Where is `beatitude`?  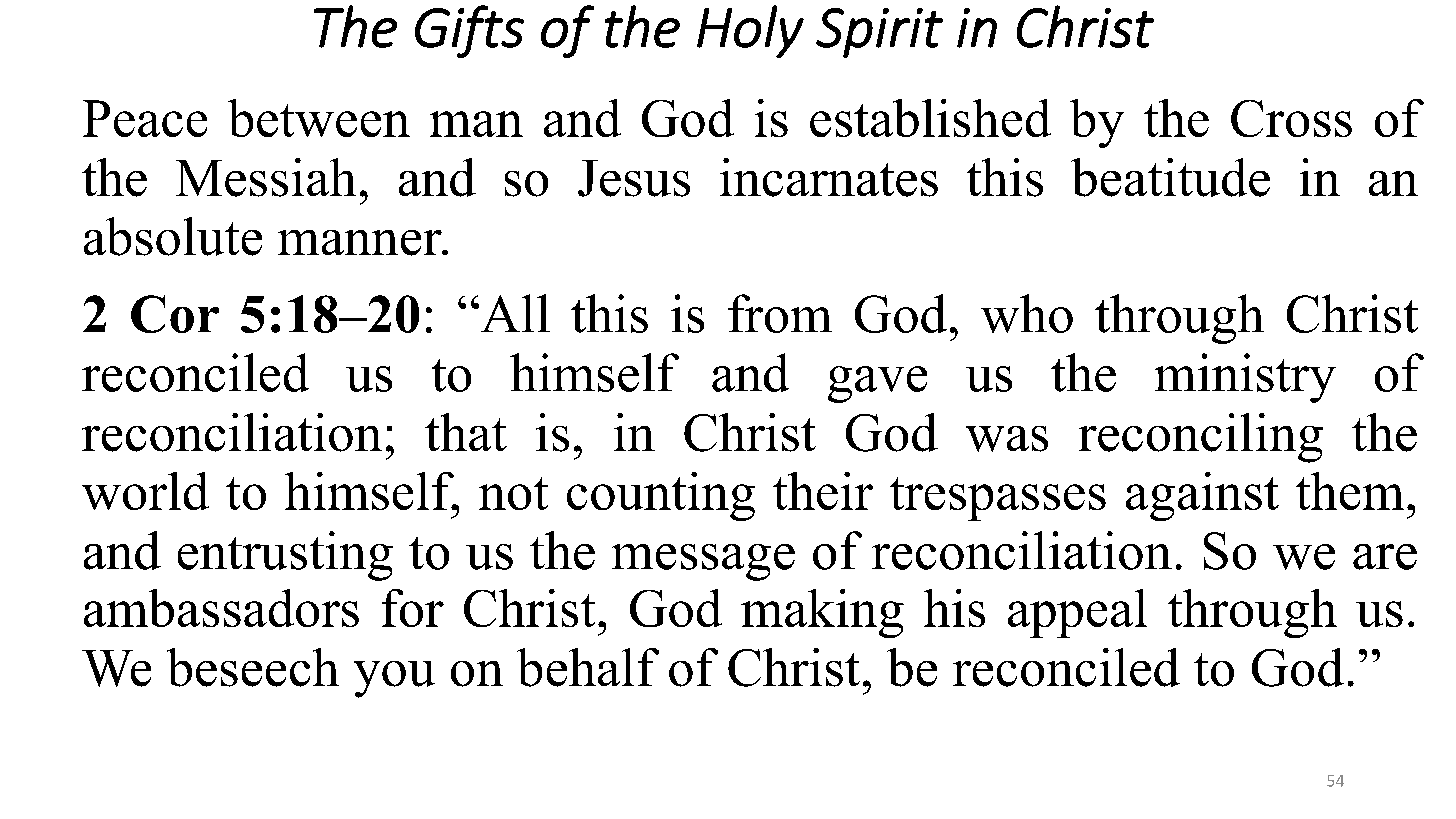 beatitude is located at coordinates (1170, 177).
